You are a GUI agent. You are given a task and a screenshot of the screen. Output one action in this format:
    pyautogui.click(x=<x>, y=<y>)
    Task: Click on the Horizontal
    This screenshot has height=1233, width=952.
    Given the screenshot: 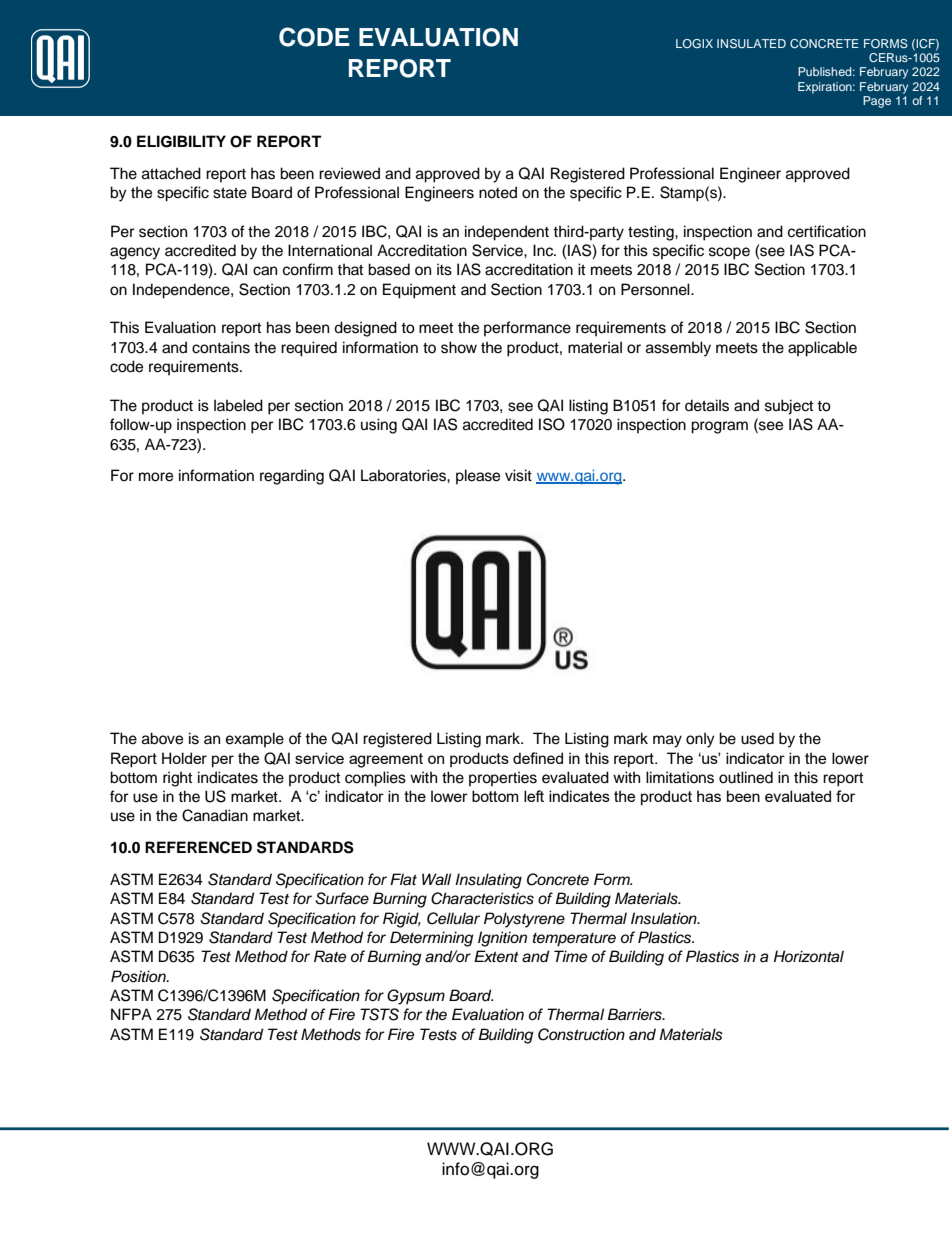 What is the action you would take?
    pyautogui.click(x=809, y=956)
